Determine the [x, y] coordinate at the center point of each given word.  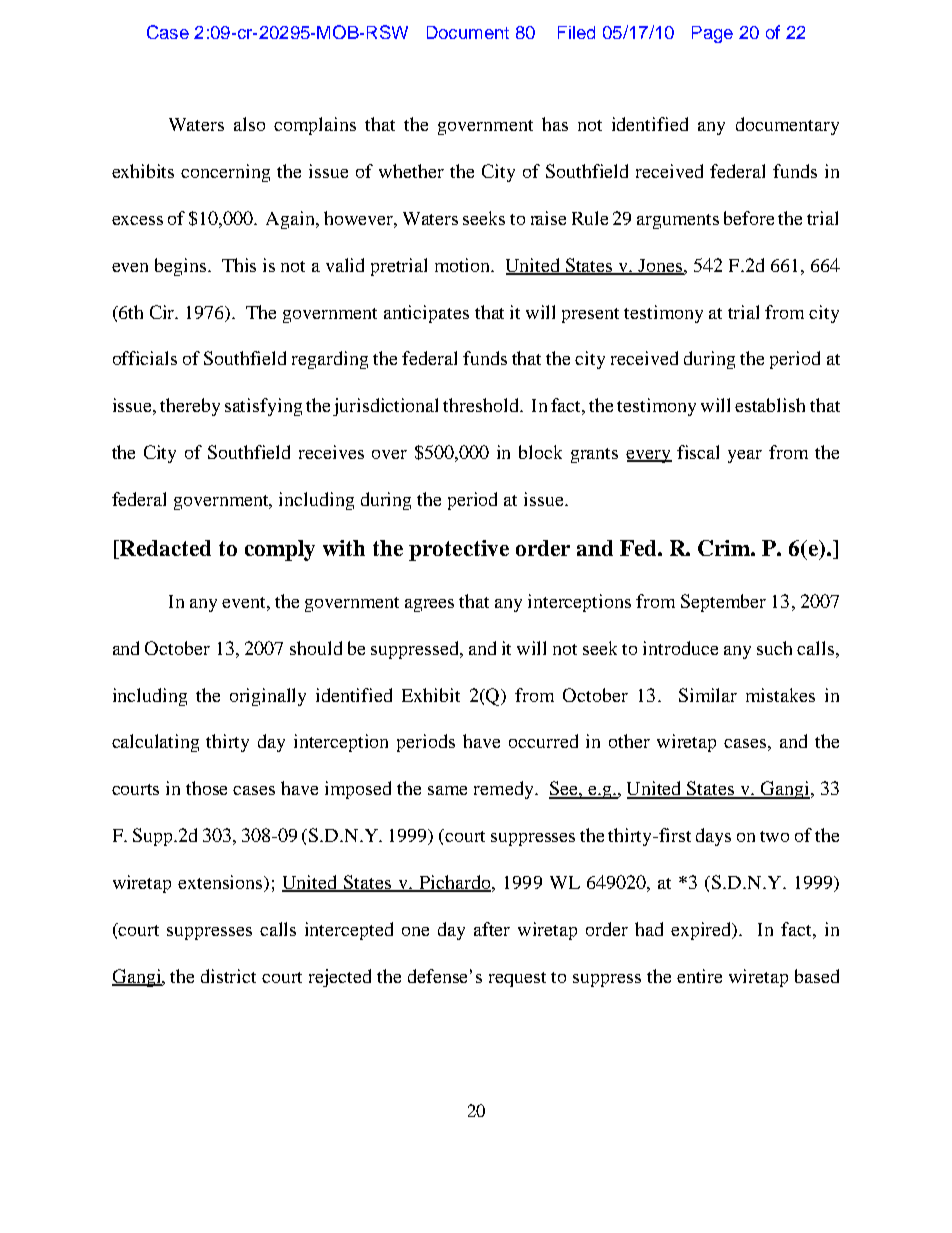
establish [770, 405]
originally [268, 697]
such [774, 648]
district [228, 976]
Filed [576, 32]
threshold [482, 405]
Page [712, 34]
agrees [429, 605]
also [249, 124]
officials [145, 358]
